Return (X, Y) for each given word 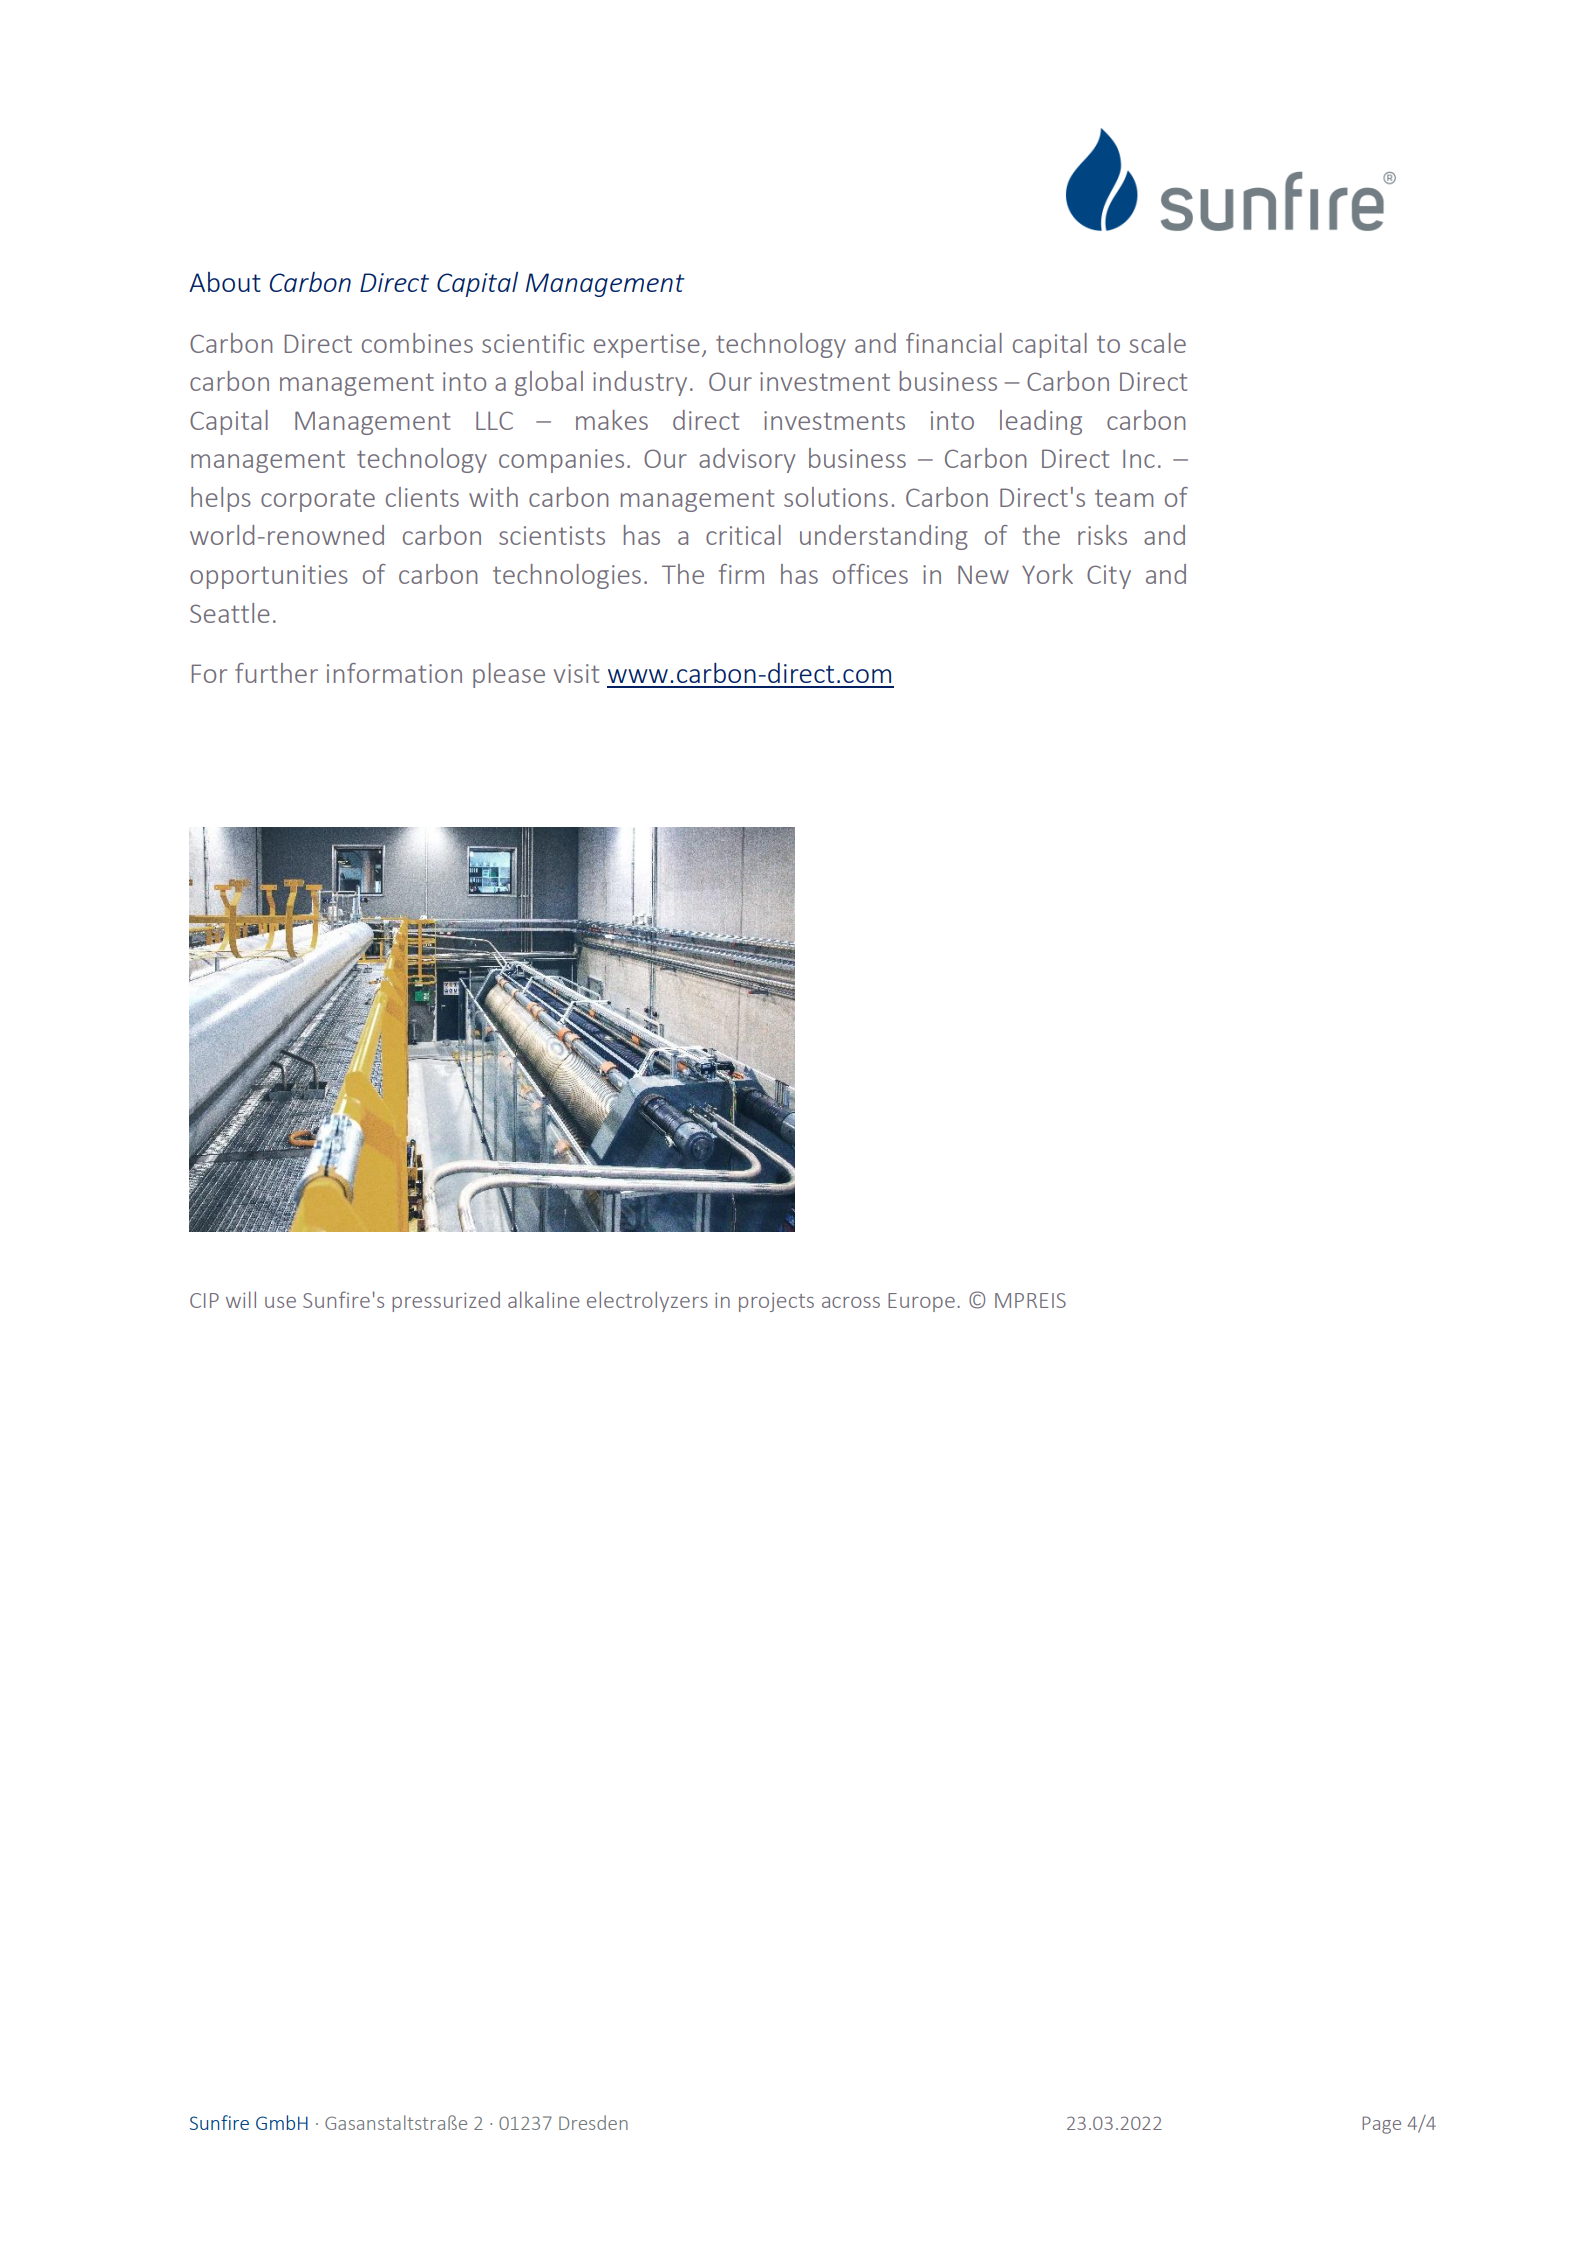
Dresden (593, 2122)
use (280, 1302)
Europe (921, 1302)
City (1109, 577)
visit (576, 673)
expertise (647, 346)
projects (776, 1302)
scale (1158, 343)
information (394, 673)
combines (417, 343)
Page (1381, 2125)
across (851, 1302)
